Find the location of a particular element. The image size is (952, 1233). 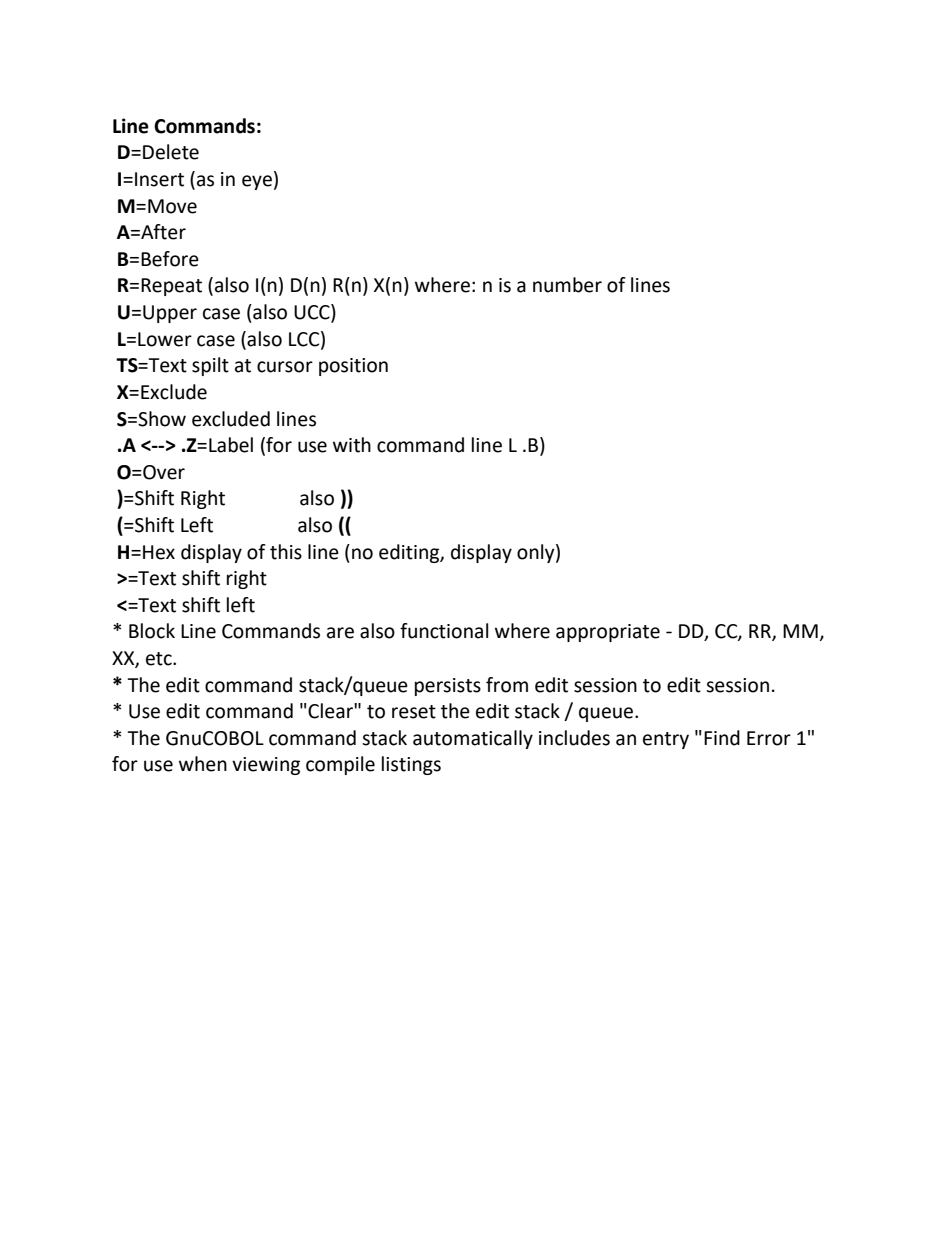

number is located at coordinates (567, 285).
